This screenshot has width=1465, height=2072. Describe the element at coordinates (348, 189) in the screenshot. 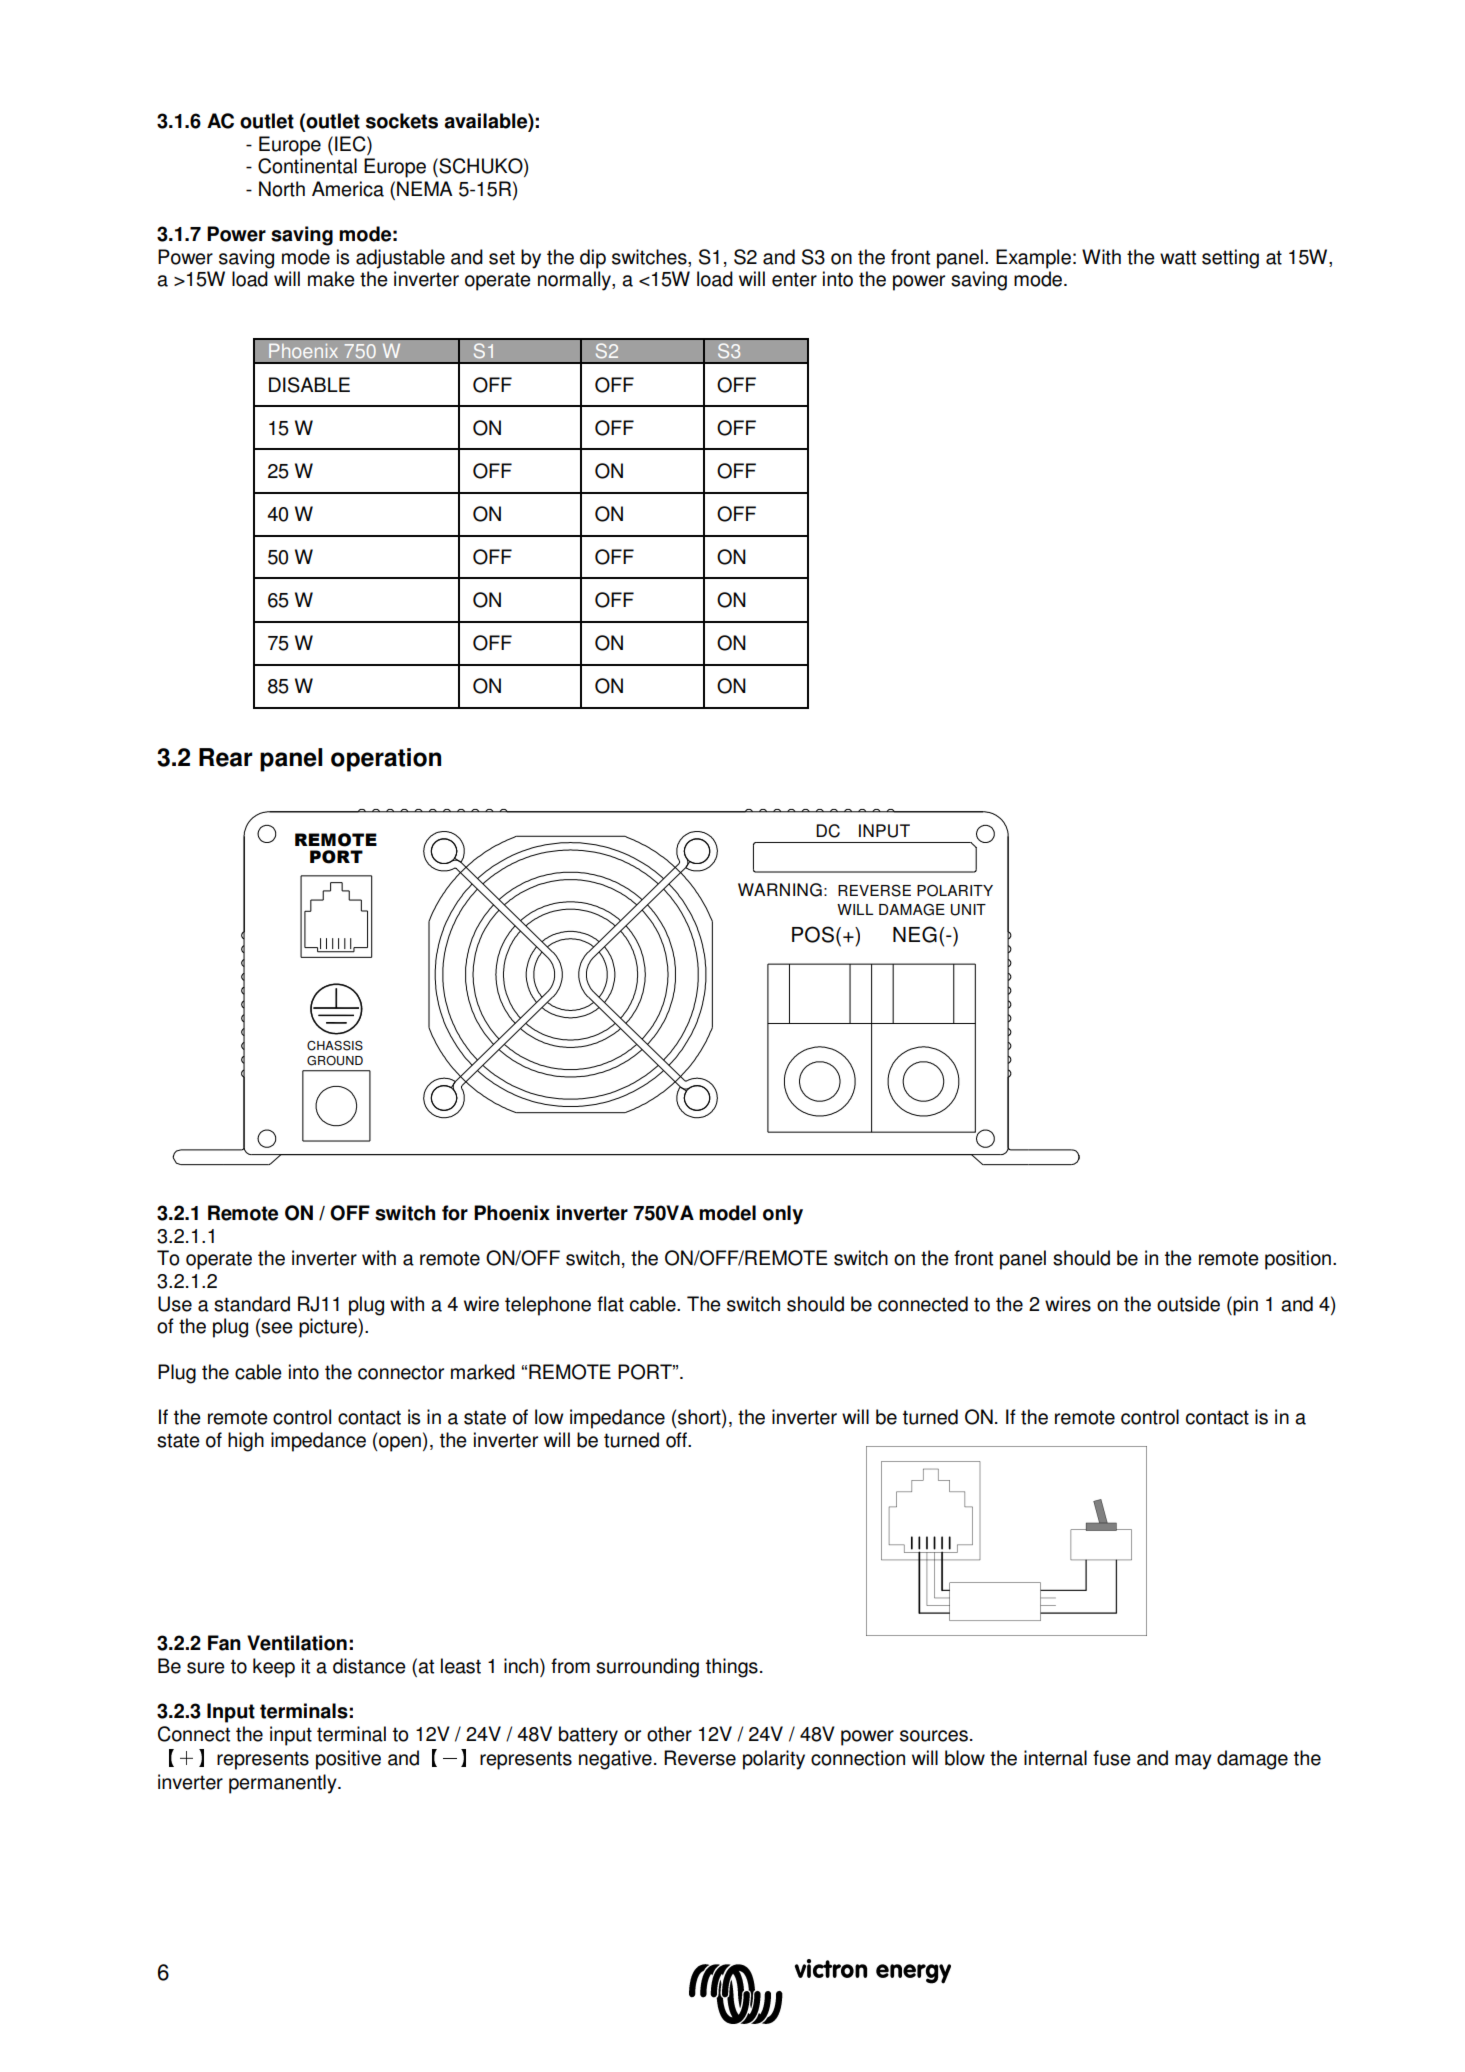

I see `America` at that location.
